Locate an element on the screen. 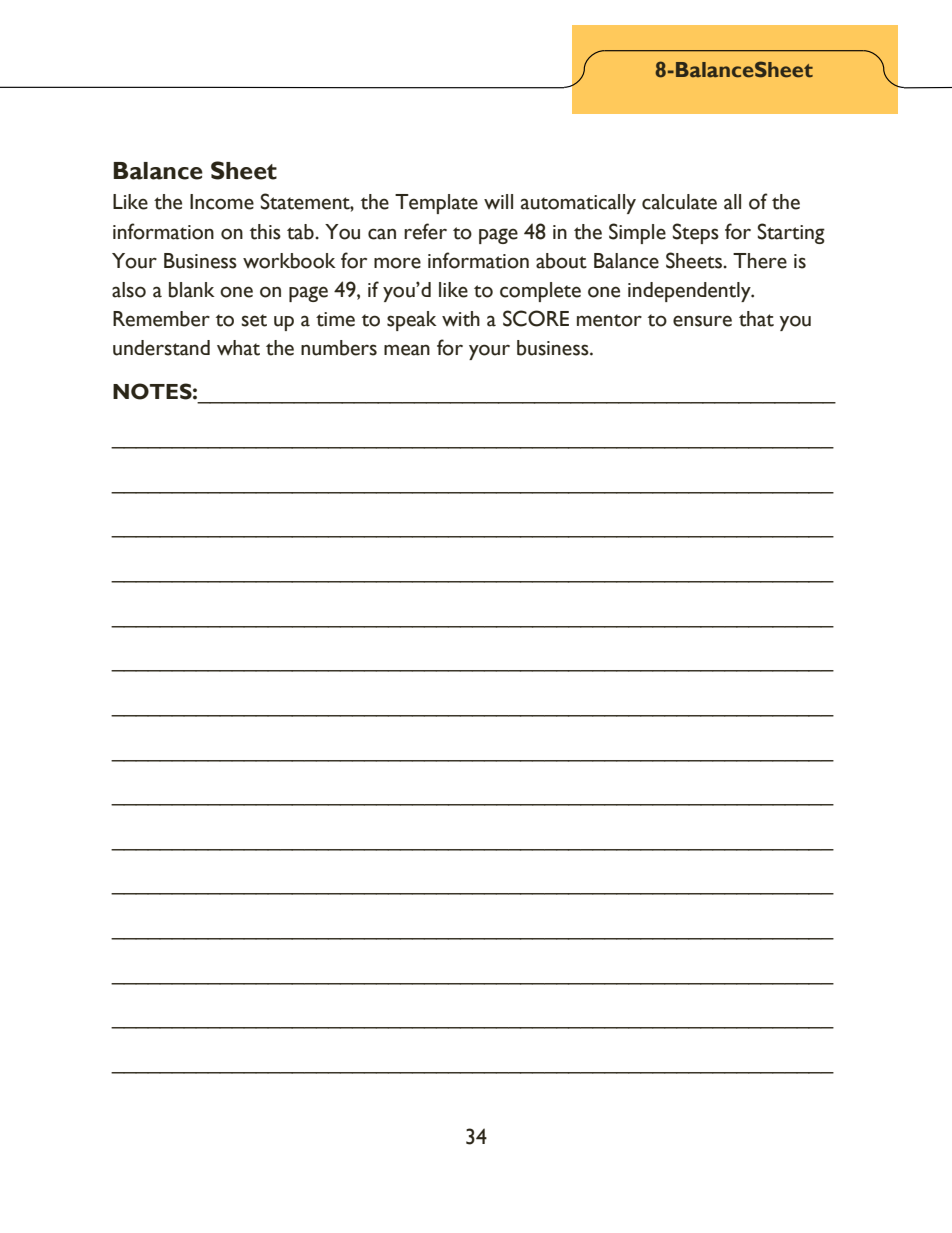 This screenshot has width=952, height=1233. workbook is located at coordinates (289, 261).
